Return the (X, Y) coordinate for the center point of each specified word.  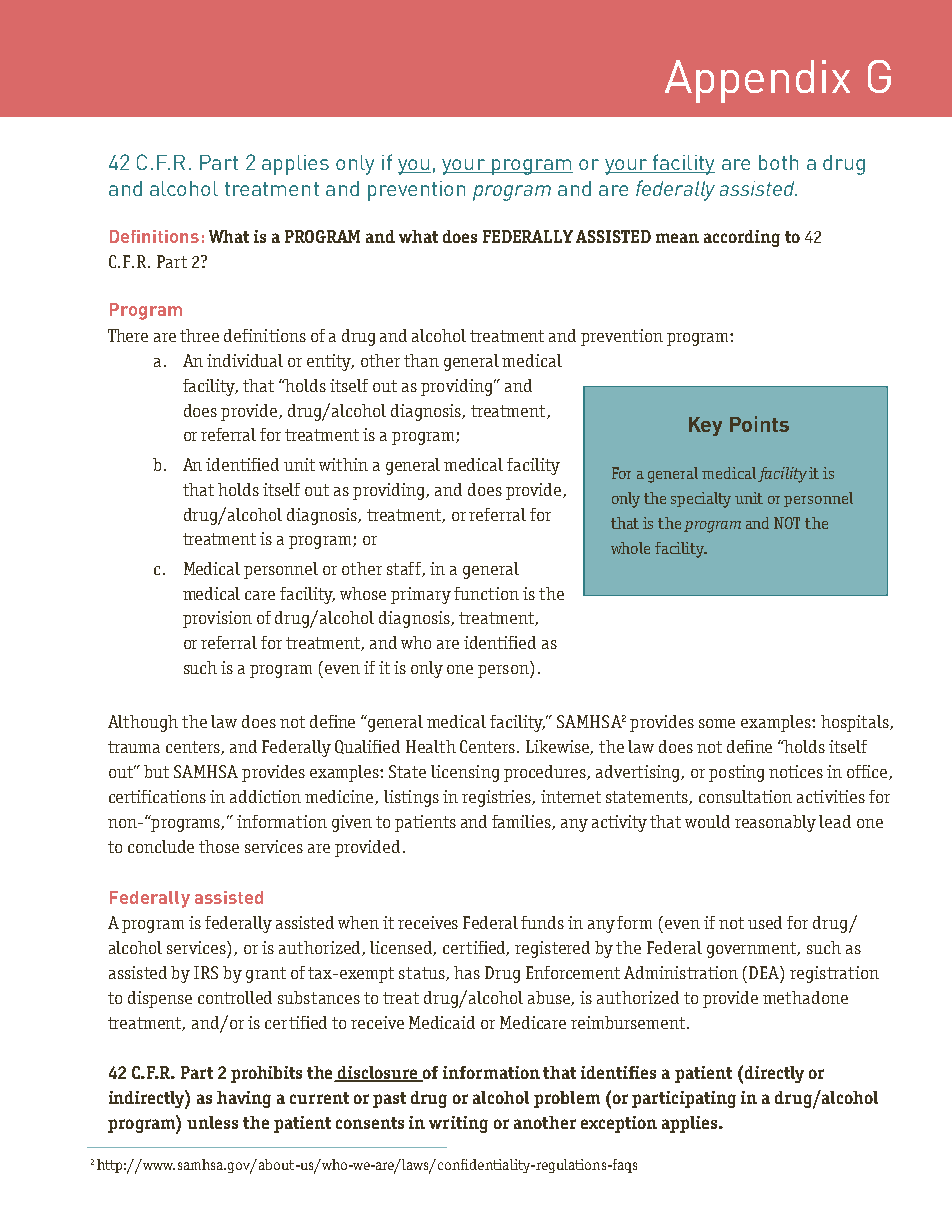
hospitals (856, 723)
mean (677, 238)
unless (212, 1122)
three (199, 335)
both (778, 162)
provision (217, 619)
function (486, 593)
